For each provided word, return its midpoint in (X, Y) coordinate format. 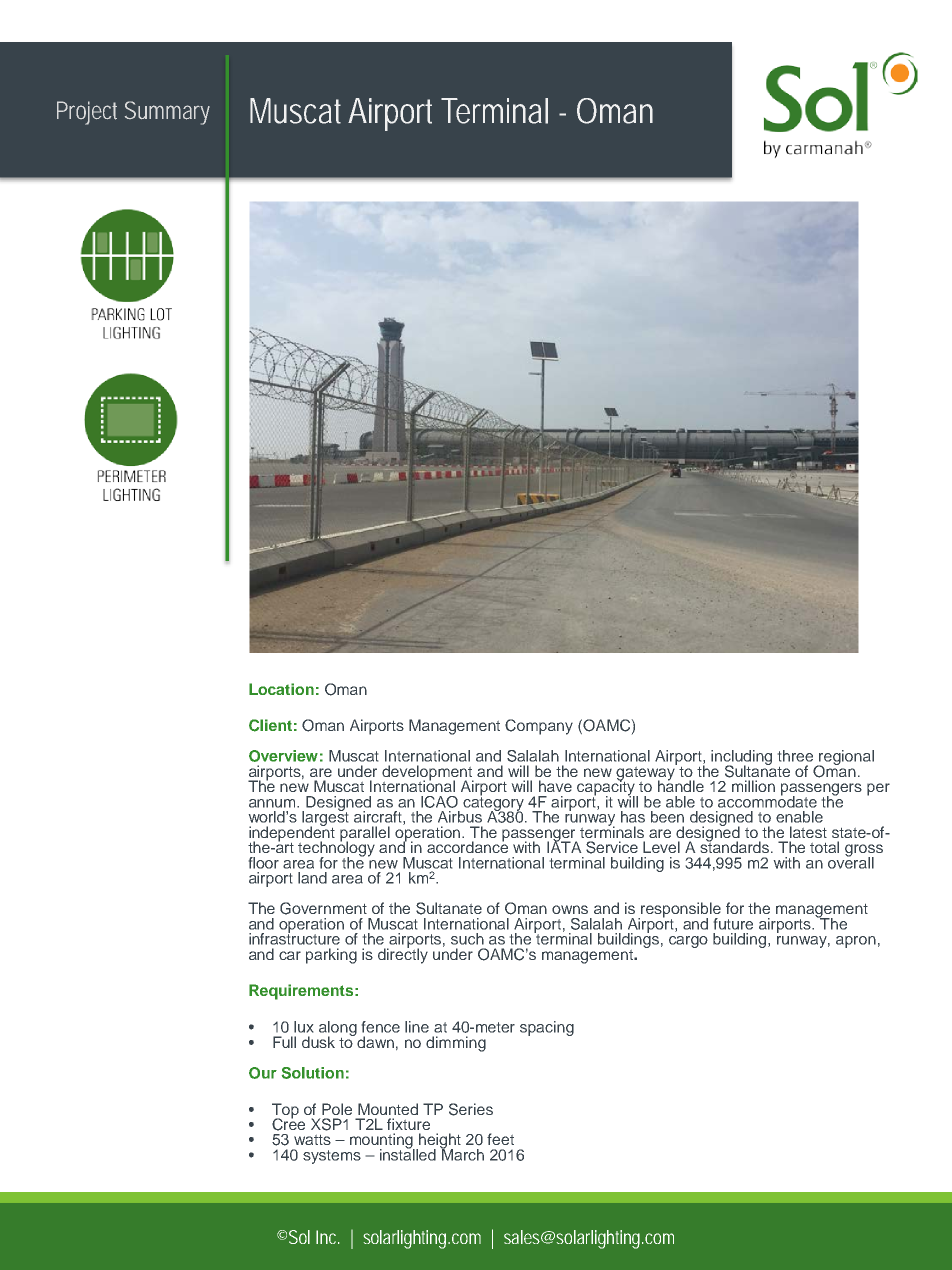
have (555, 786)
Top (285, 1112)
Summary (167, 113)
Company (539, 727)
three (795, 756)
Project (87, 113)
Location (281, 689)
